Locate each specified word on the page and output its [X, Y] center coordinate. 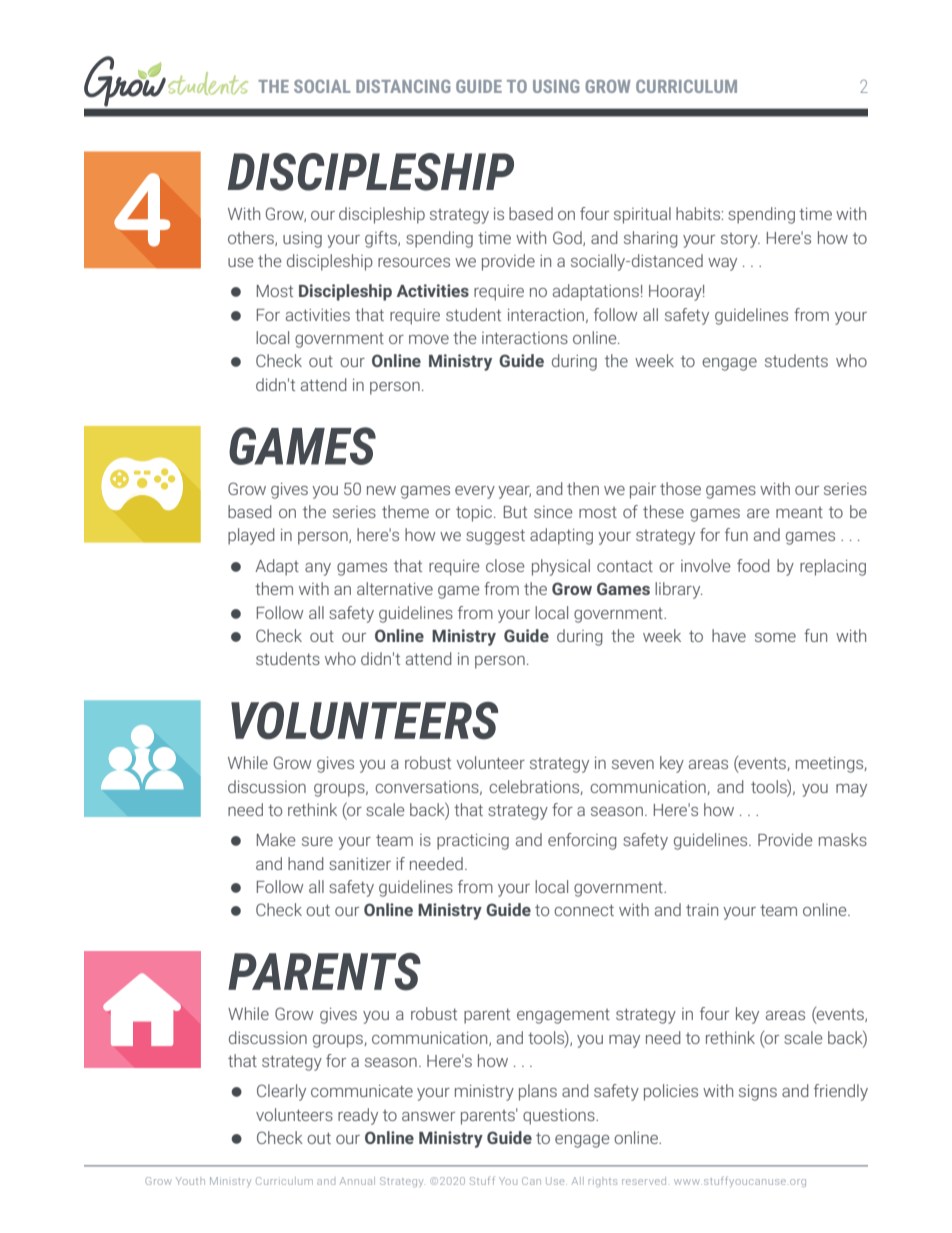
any [318, 569]
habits [699, 213]
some [775, 637]
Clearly [281, 1092]
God [568, 238]
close [505, 565]
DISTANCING [403, 86]
